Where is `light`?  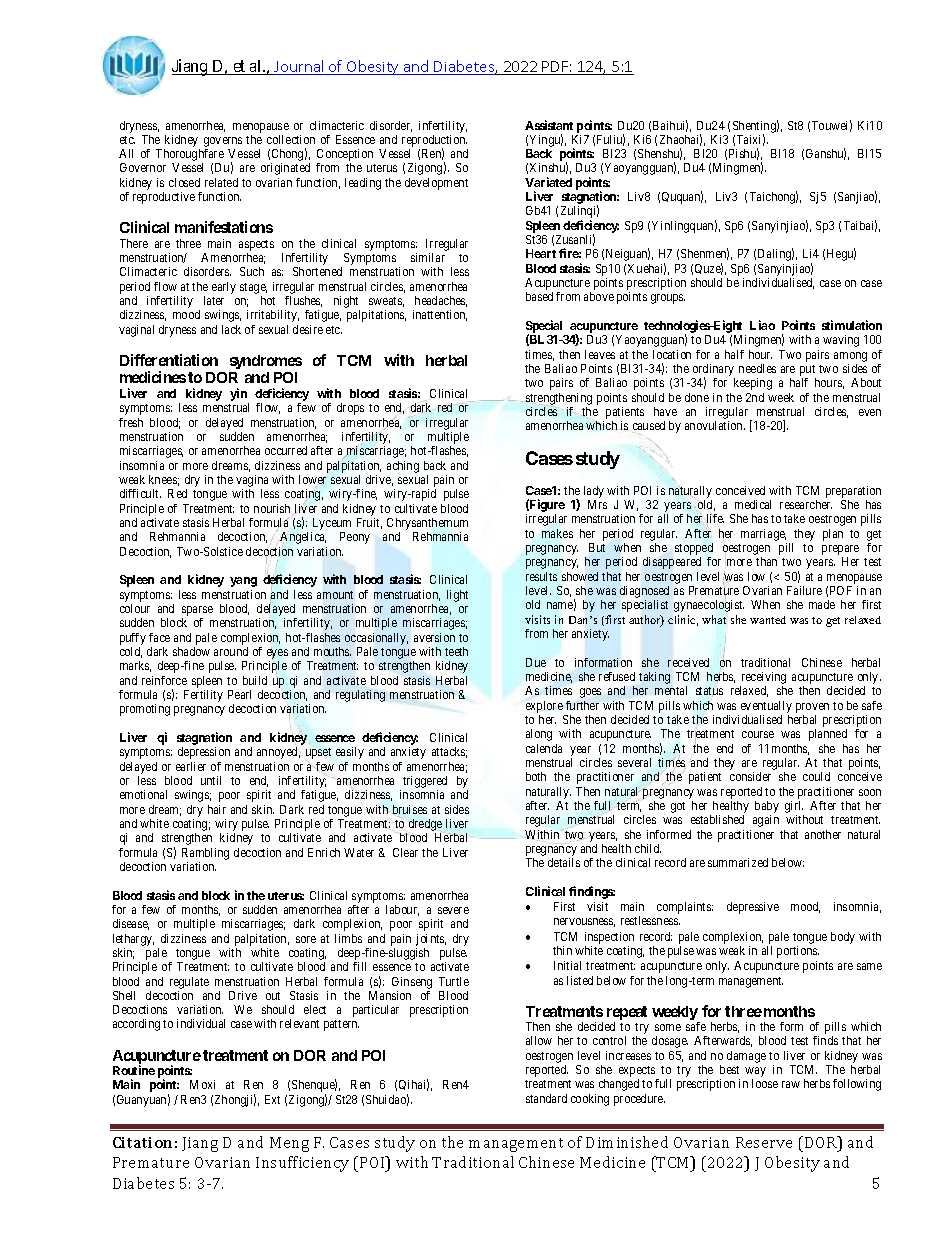 light is located at coordinates (457, 596).
